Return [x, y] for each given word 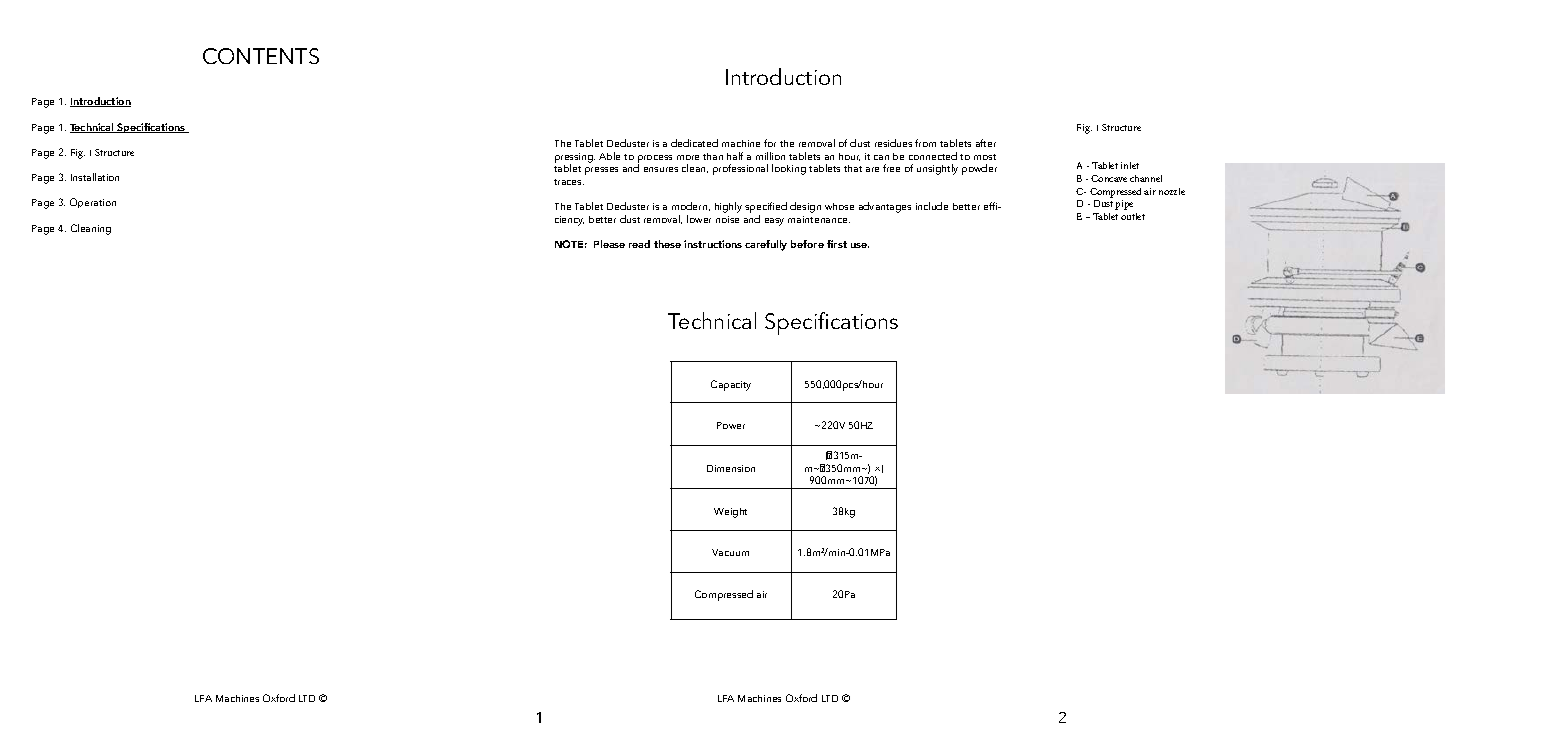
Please [609, 244]
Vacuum [730, 552]
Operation [93, 203]
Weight [730, 513]
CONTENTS [261, 56]
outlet [1133, 216]
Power [731, 425]
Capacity [731, 385]
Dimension [731, 468]
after [986, 143]
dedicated [694, 143]
